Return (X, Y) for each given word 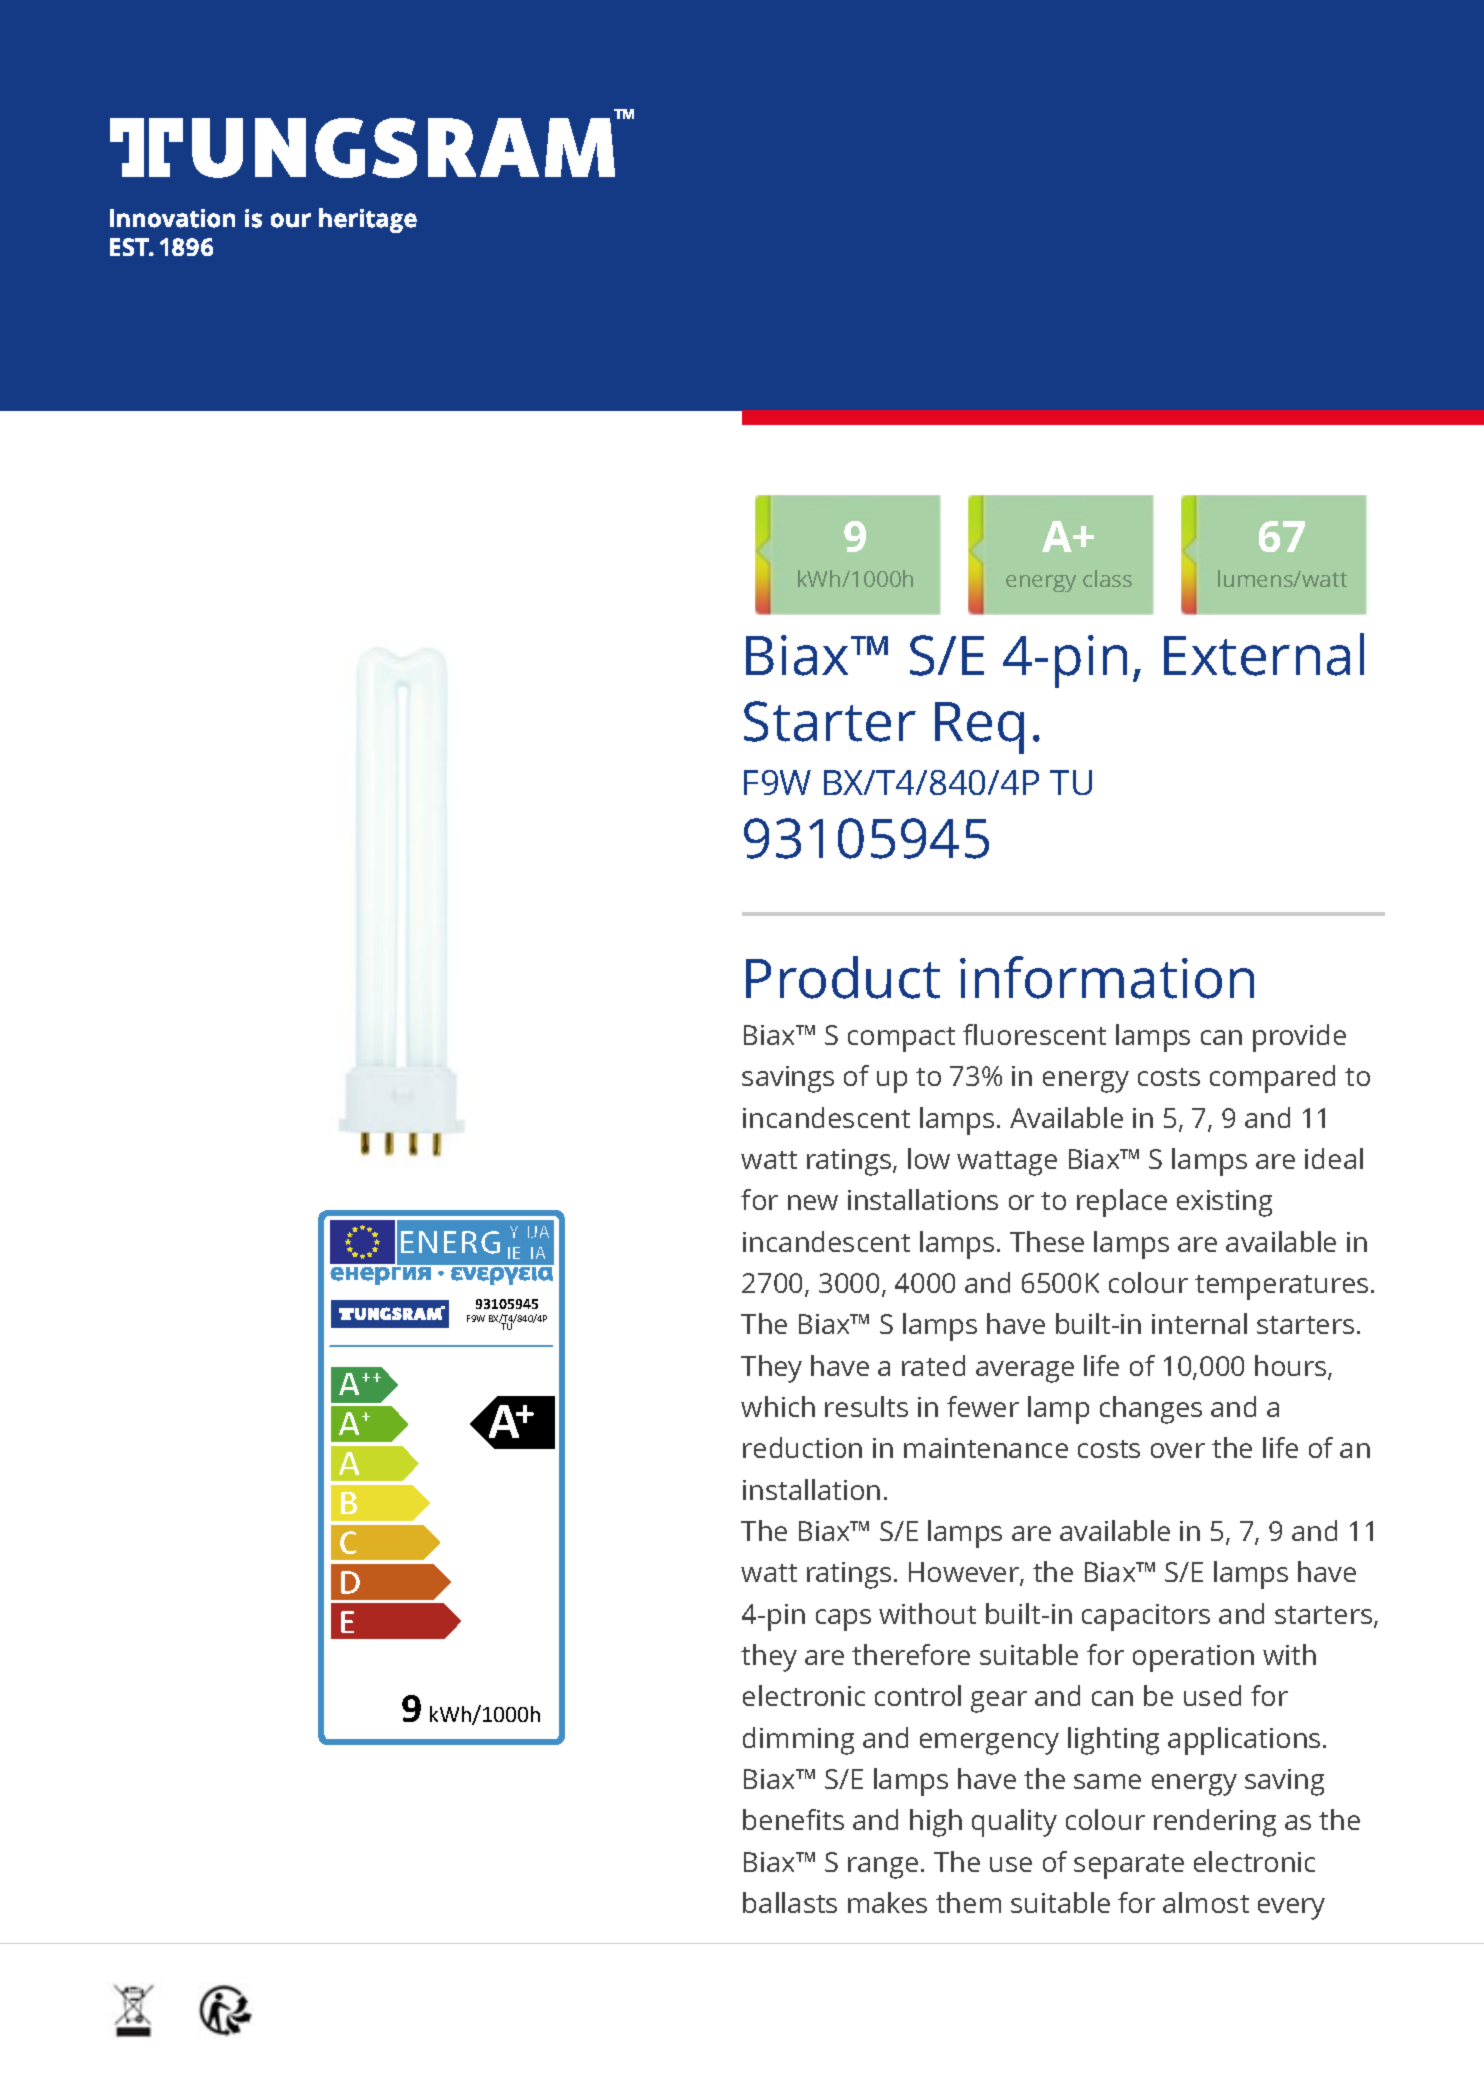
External (1264, 654)
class (1107, 578)
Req (979, 728)
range (883, 1868)
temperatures (1281, 1287)
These (1047, 1241)
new (813, 1202)
